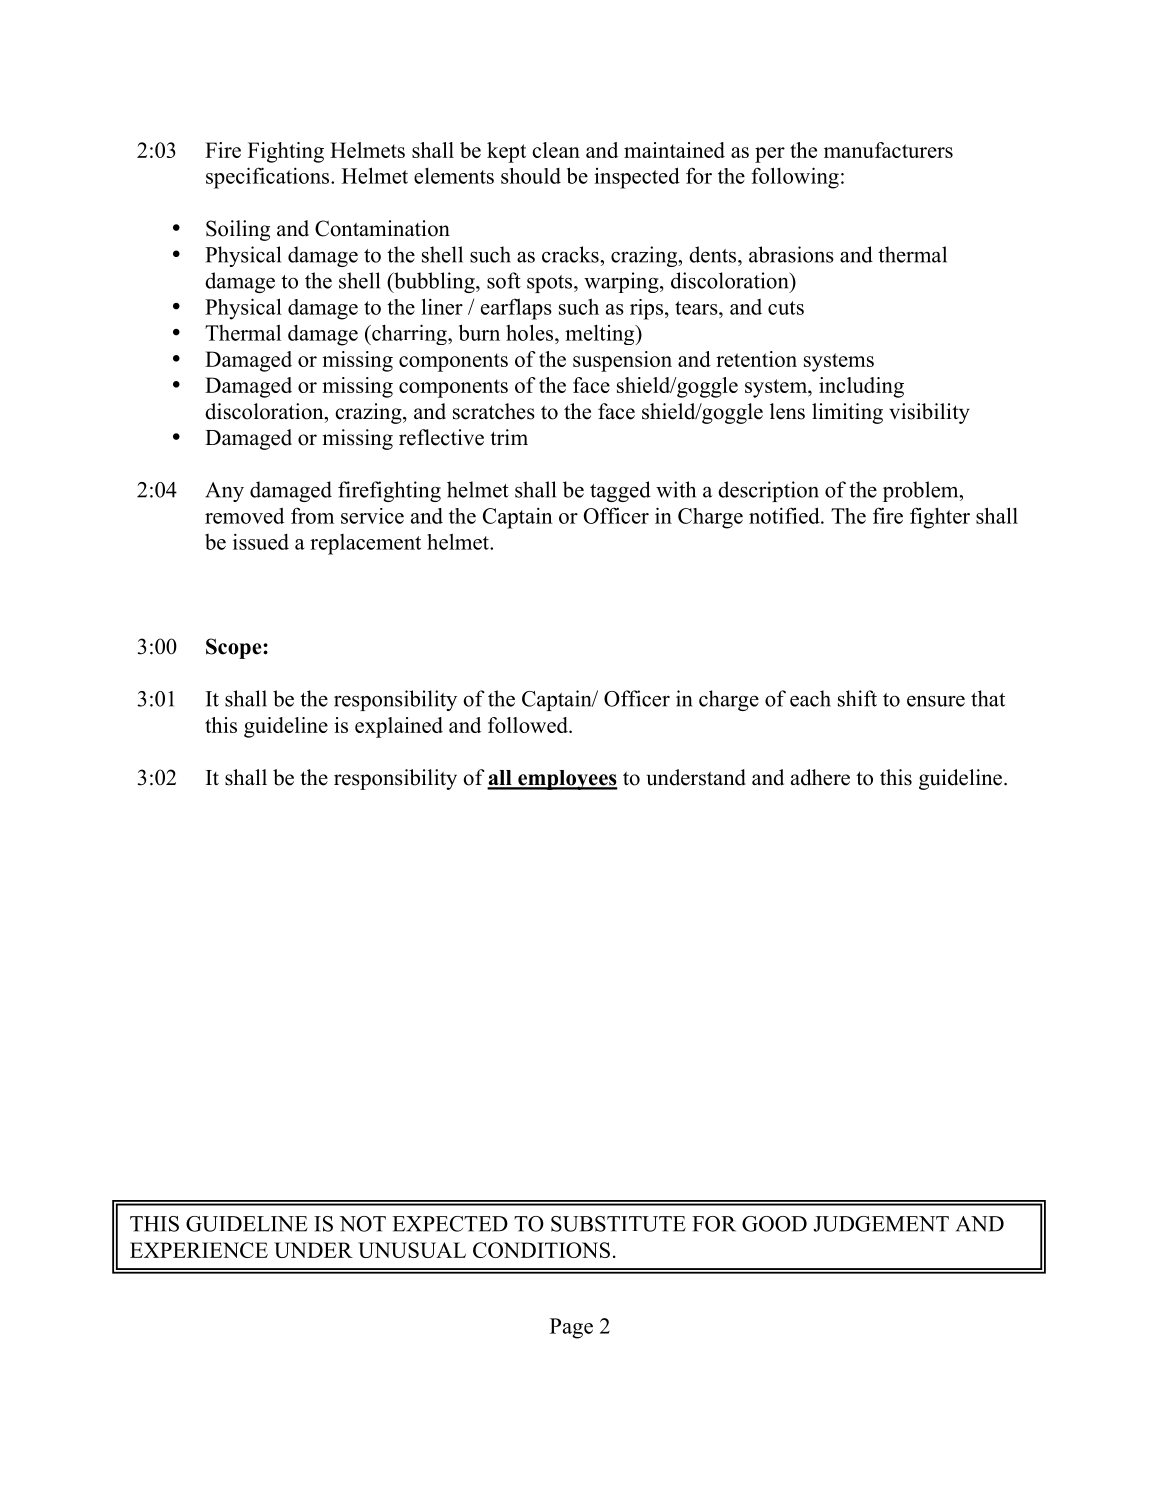 The width and height of the screenshot is (1159, 1500). I want to click on employees, so click(567, 780).
